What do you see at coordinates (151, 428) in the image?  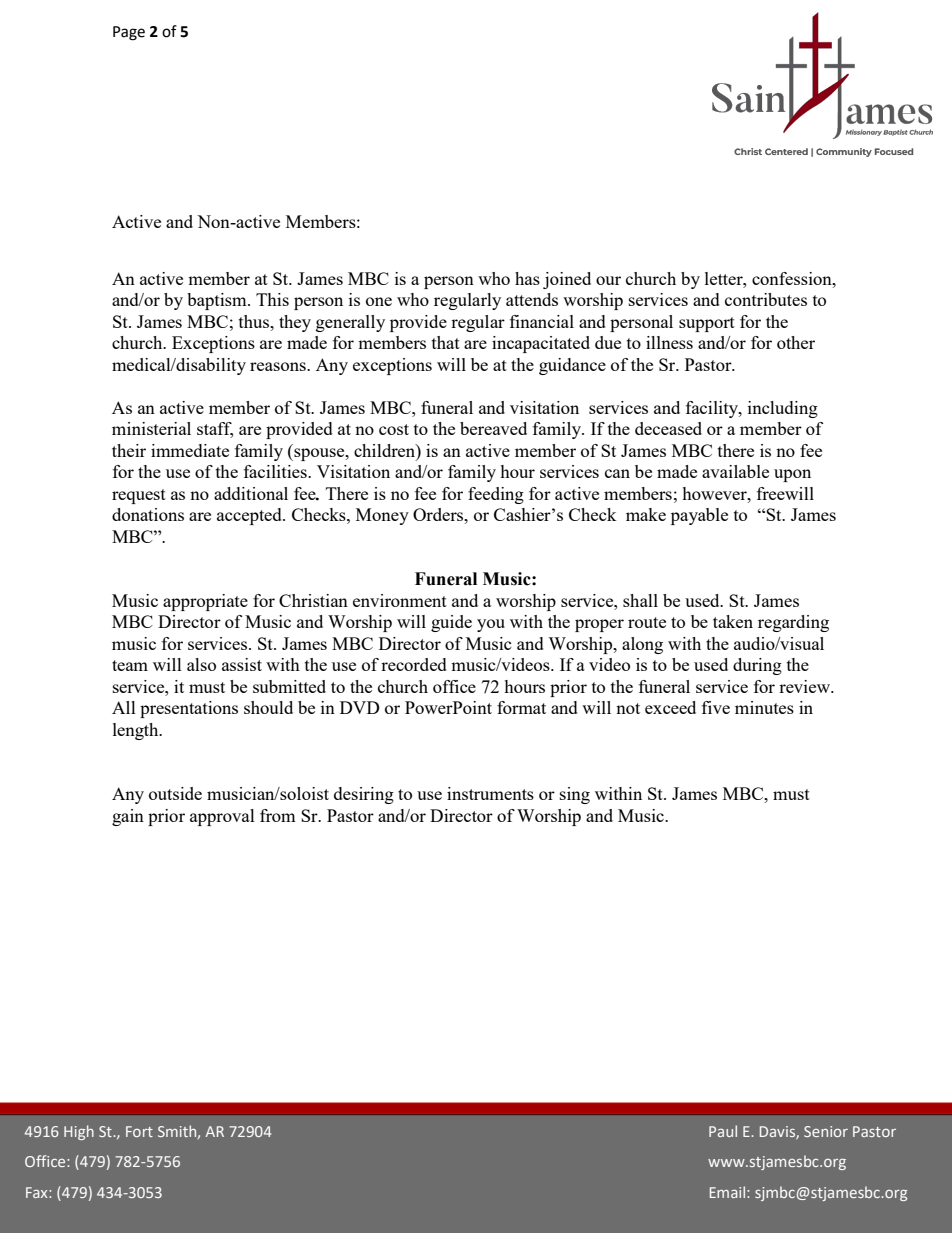 I see `ministerial` at bounding box center [151, 428].
